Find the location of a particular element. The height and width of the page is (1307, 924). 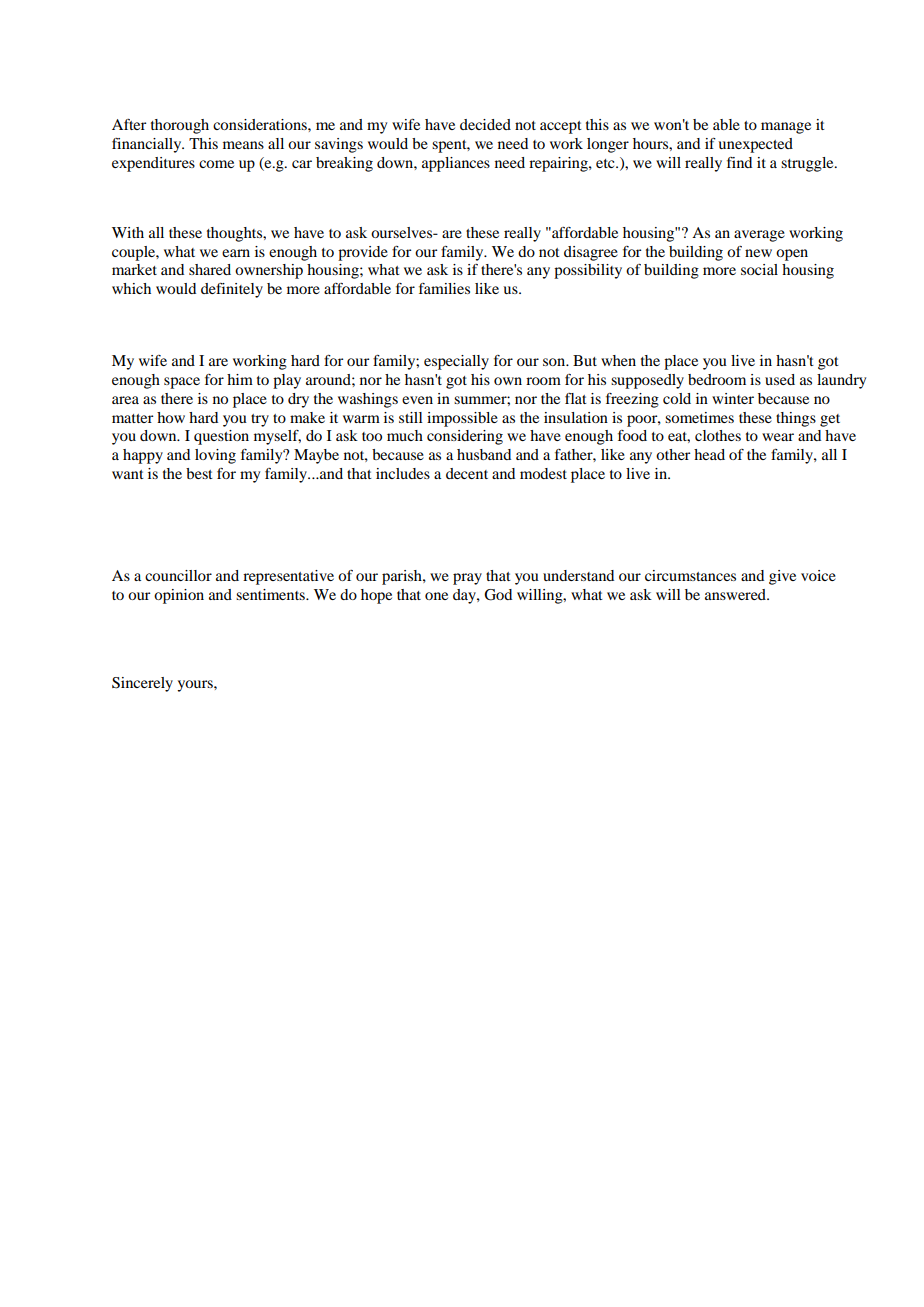

God is located at coordinates (498, 595).
